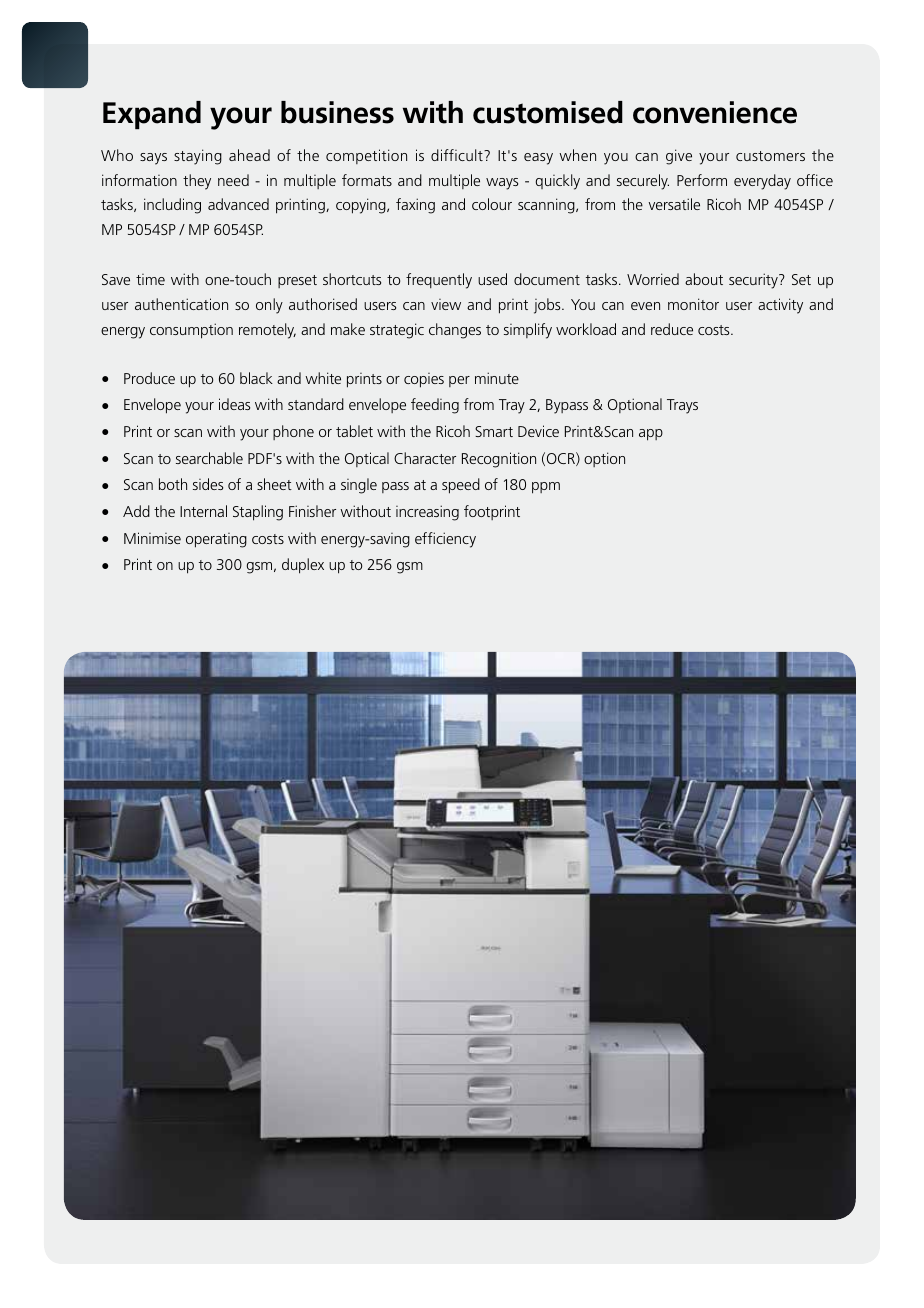 This document has height=1308, width=924. What do you see at coordinates (234, 404) in the document?
I see `ideas` at bounding box center [234, 404].
